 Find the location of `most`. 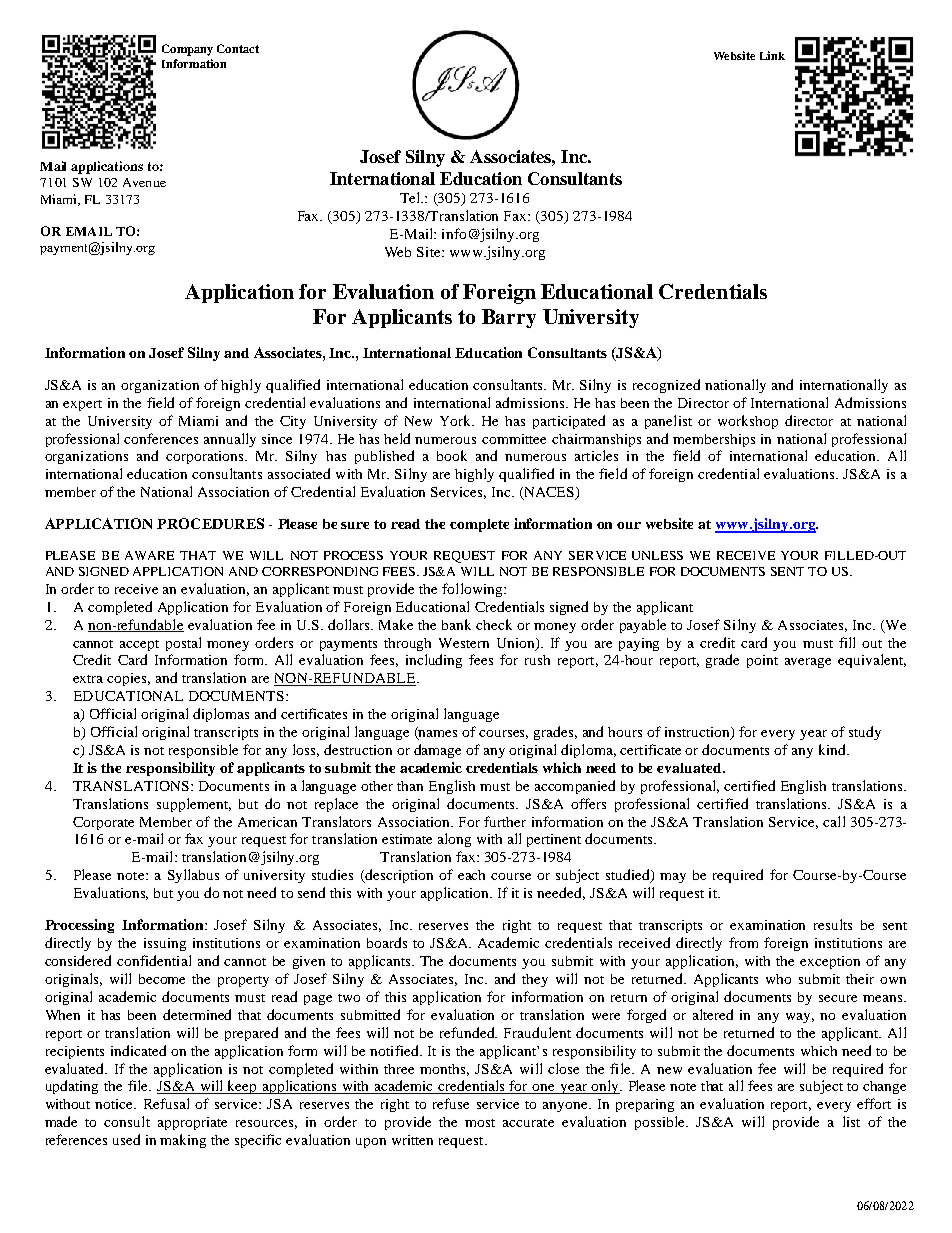

most is located at coordinates (480, 1123).
